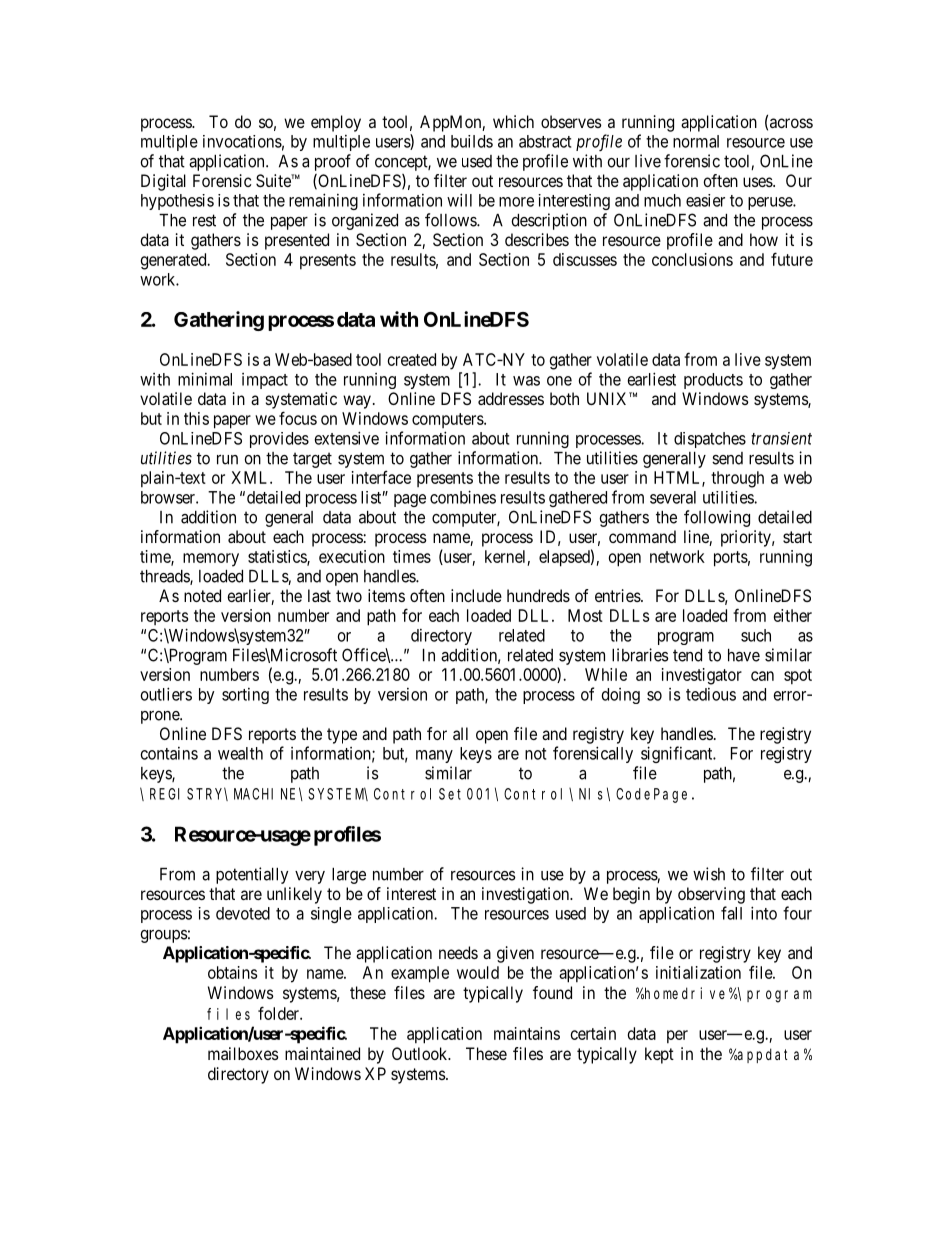  I want to click on such, so click(756, 635).
